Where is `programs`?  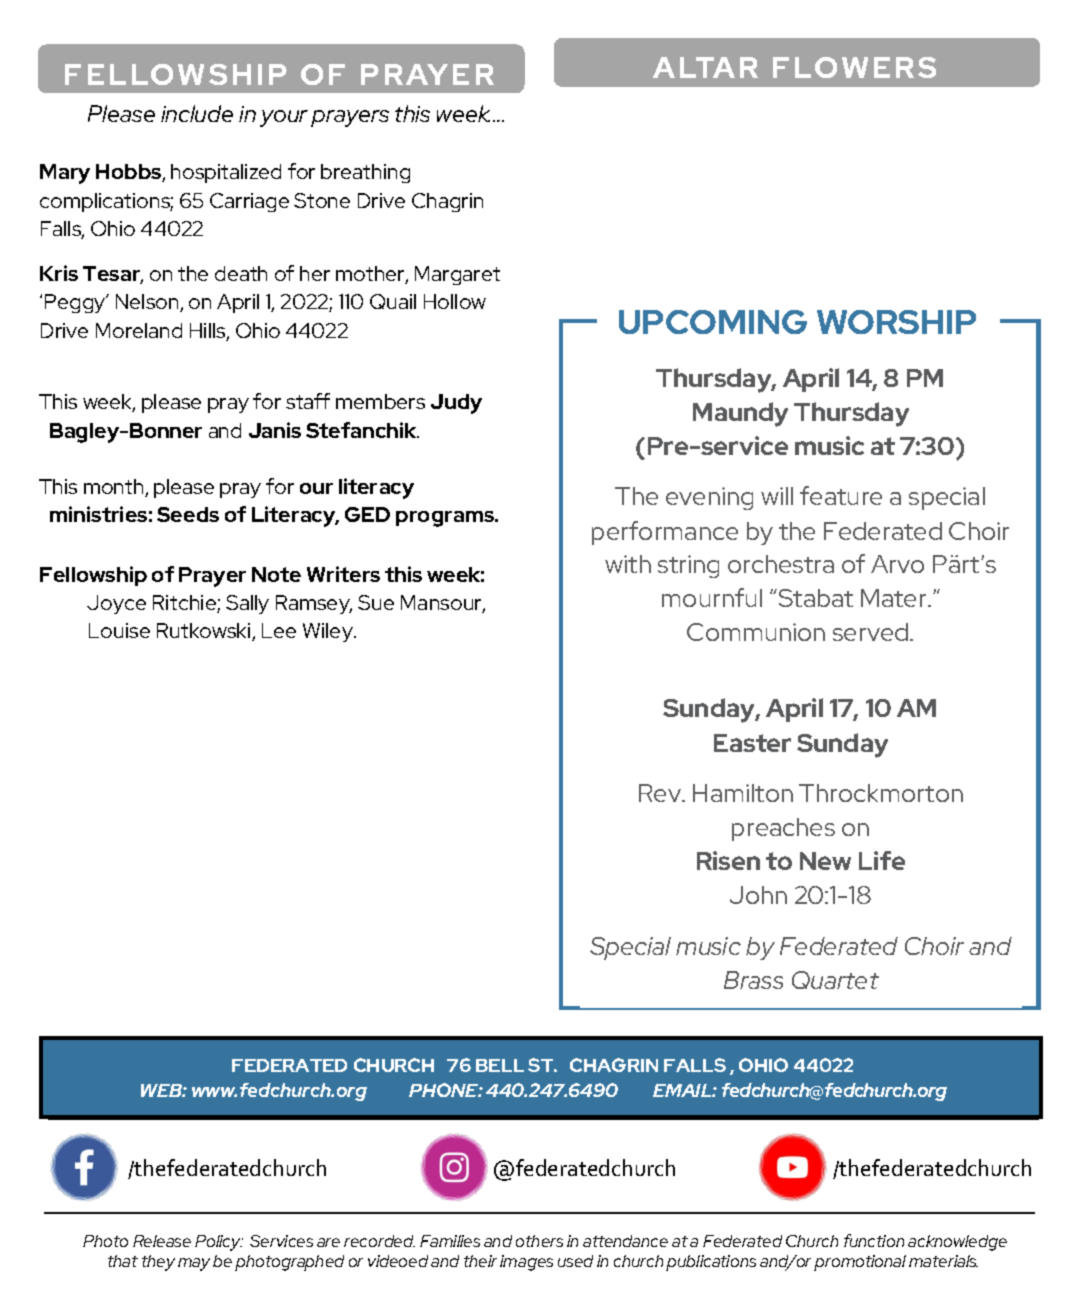 programs is located at coordinates (446, 519).
